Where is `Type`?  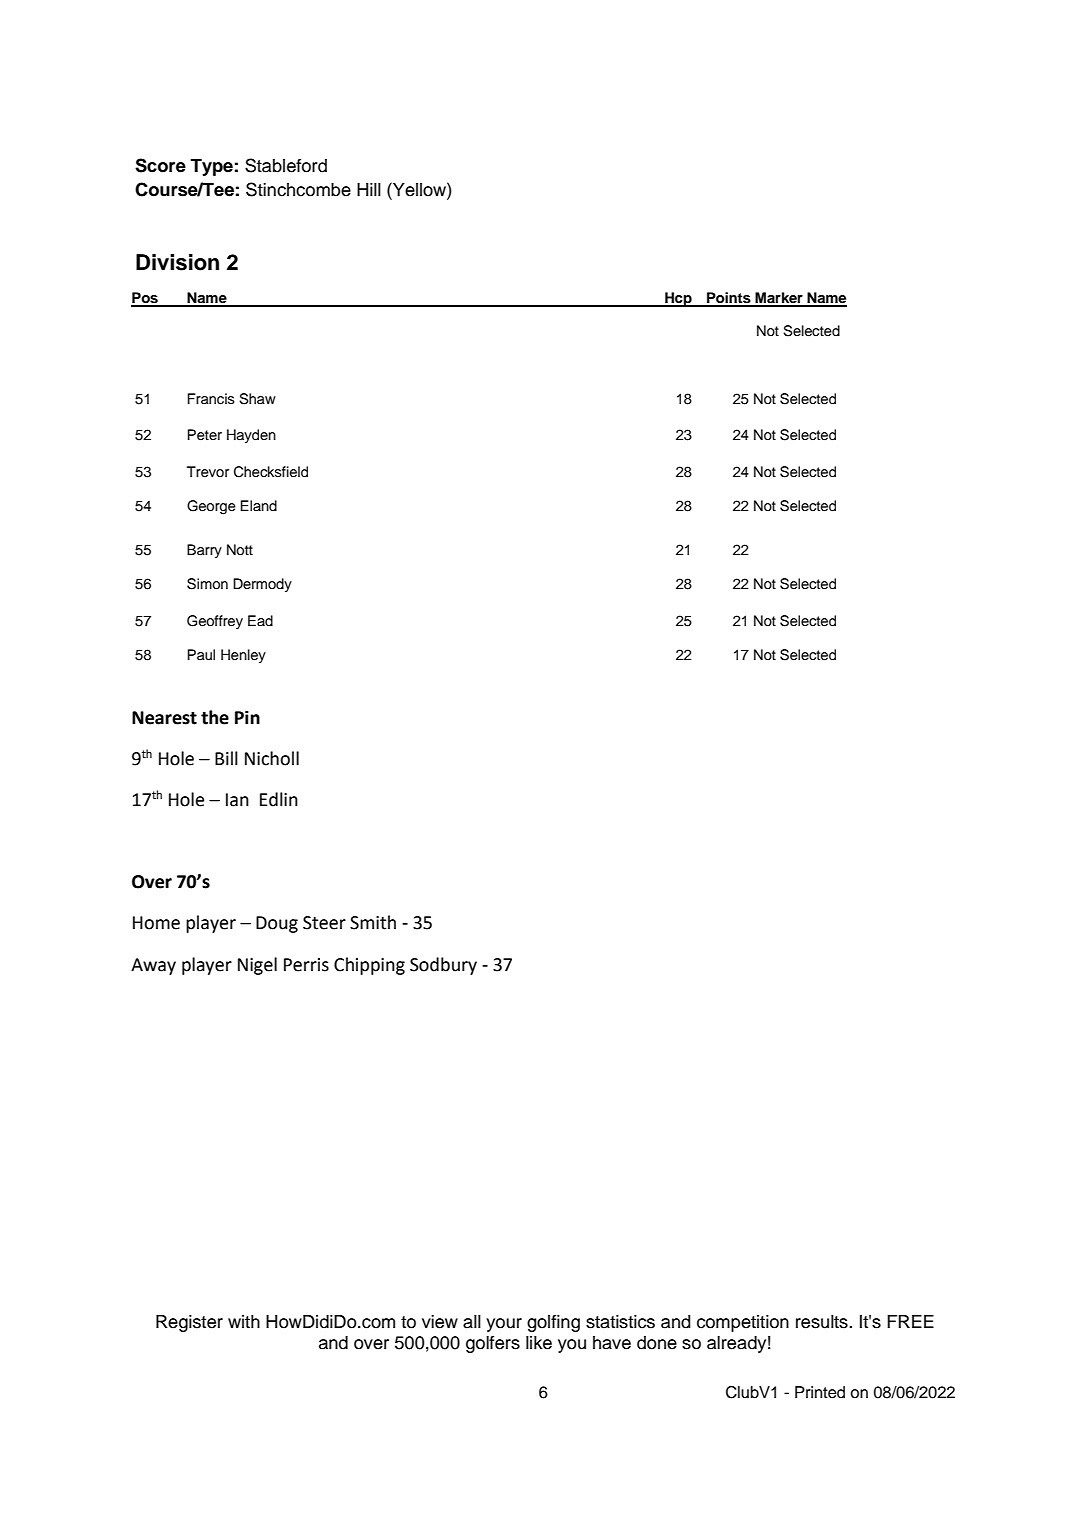
Type is located at coordinates (211, 167).
